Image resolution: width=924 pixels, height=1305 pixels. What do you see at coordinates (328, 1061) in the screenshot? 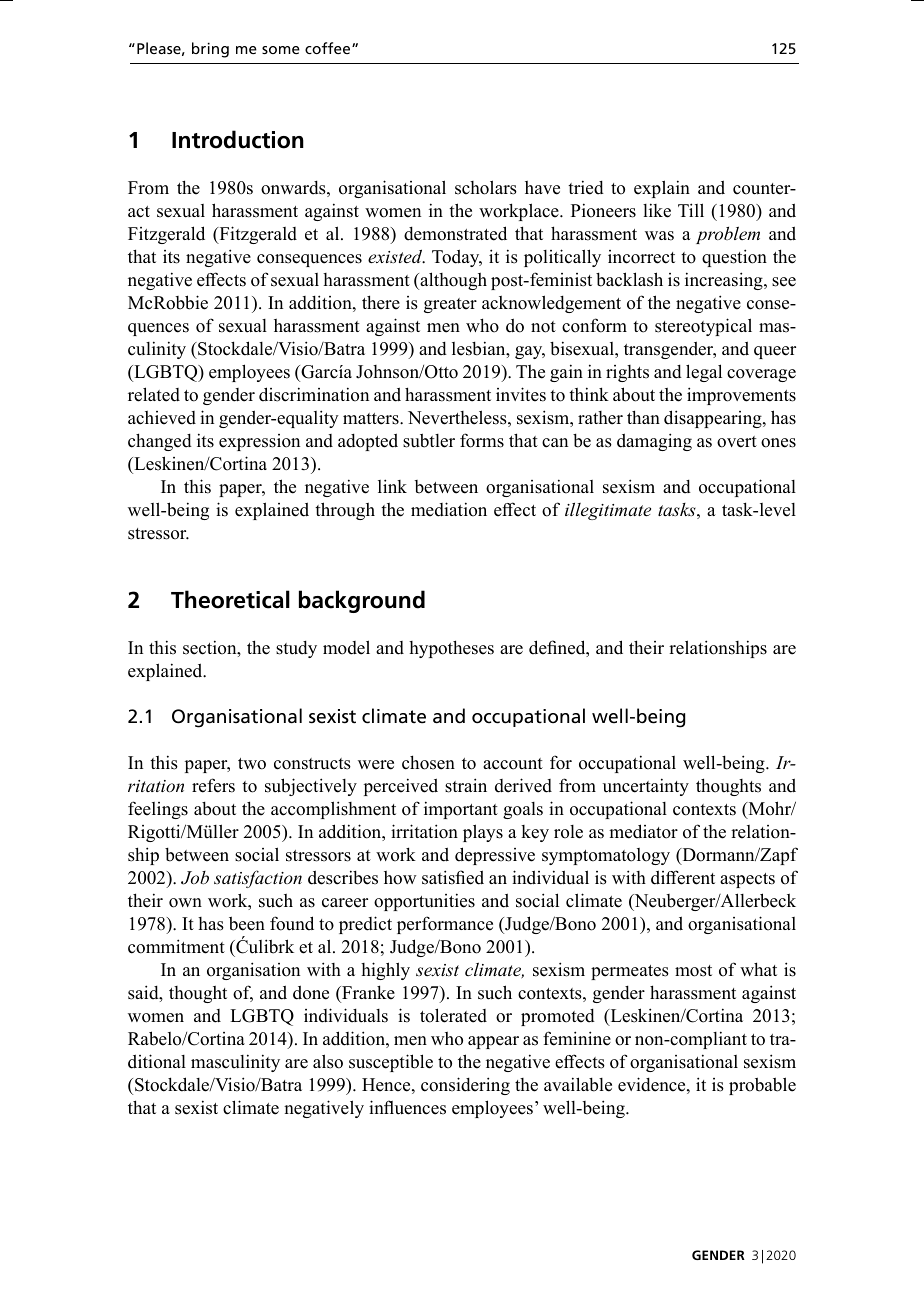
I see `also` at bounding box center [328, 1061].
